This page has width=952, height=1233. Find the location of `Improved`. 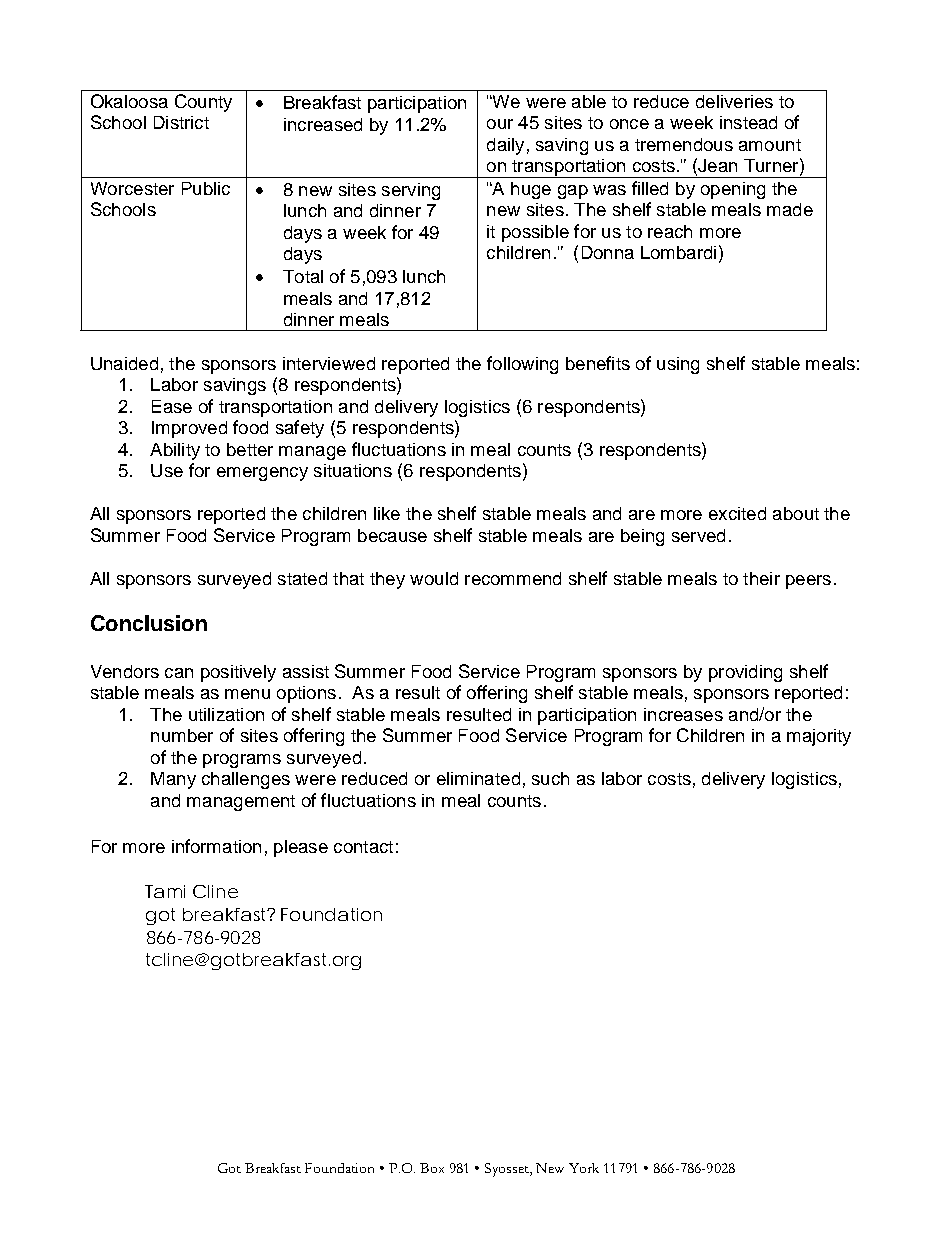

Improved is located at coordinates (189, 429).
